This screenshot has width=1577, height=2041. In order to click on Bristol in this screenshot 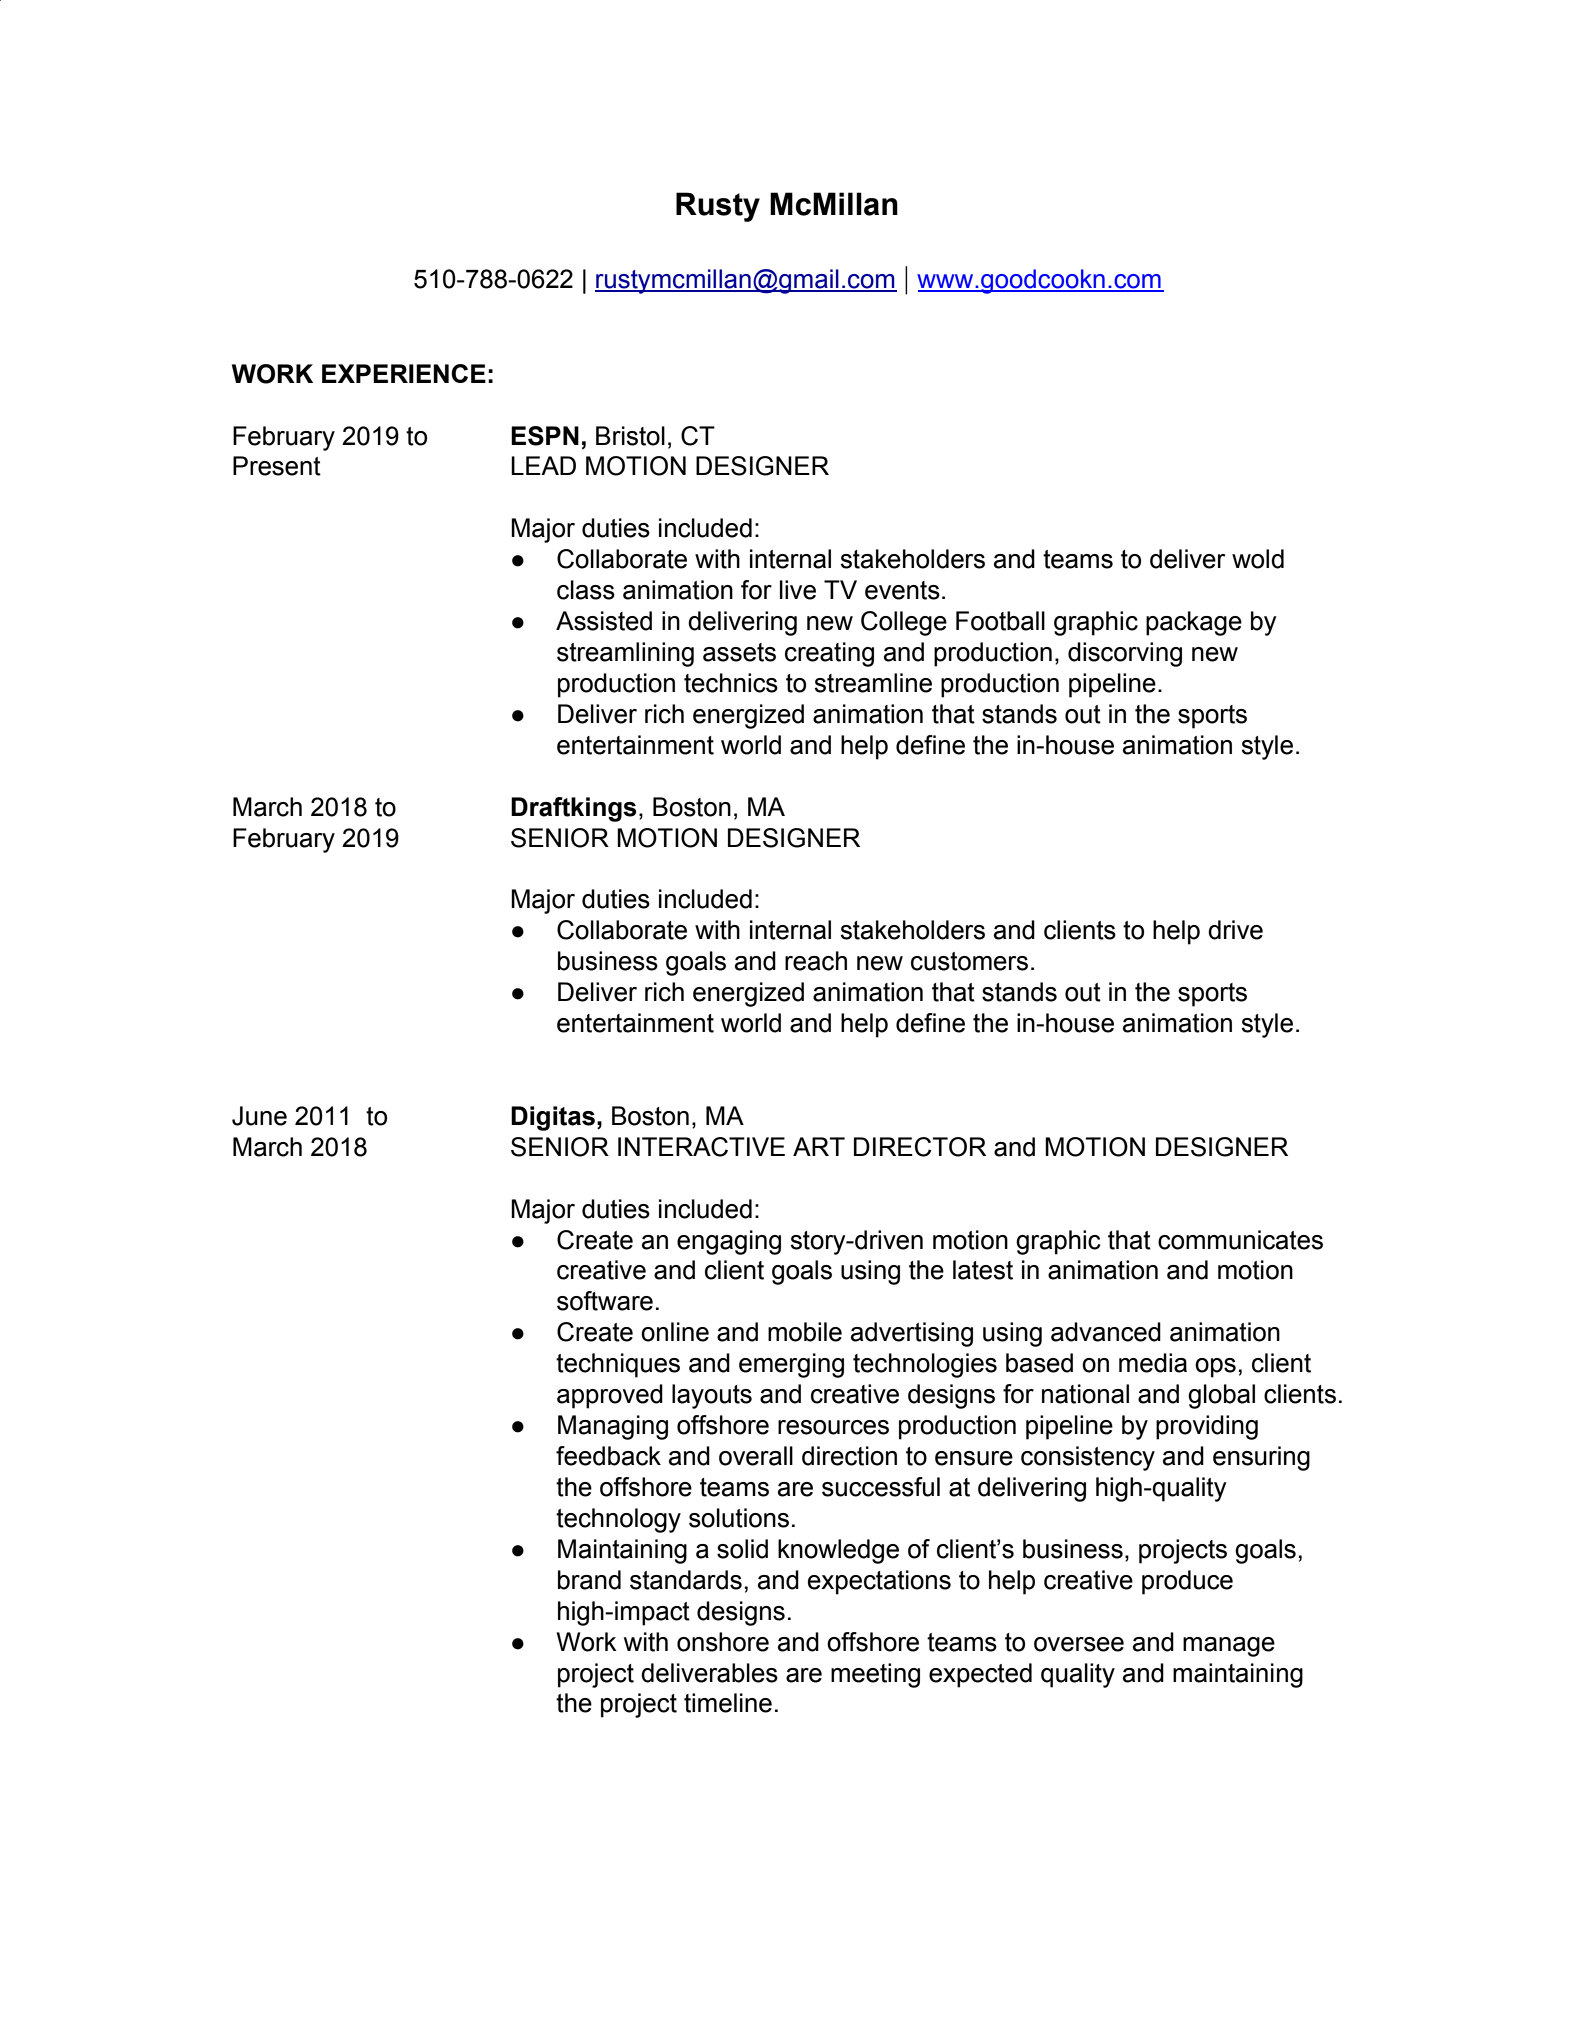, I will do `click(630, 436)`.
